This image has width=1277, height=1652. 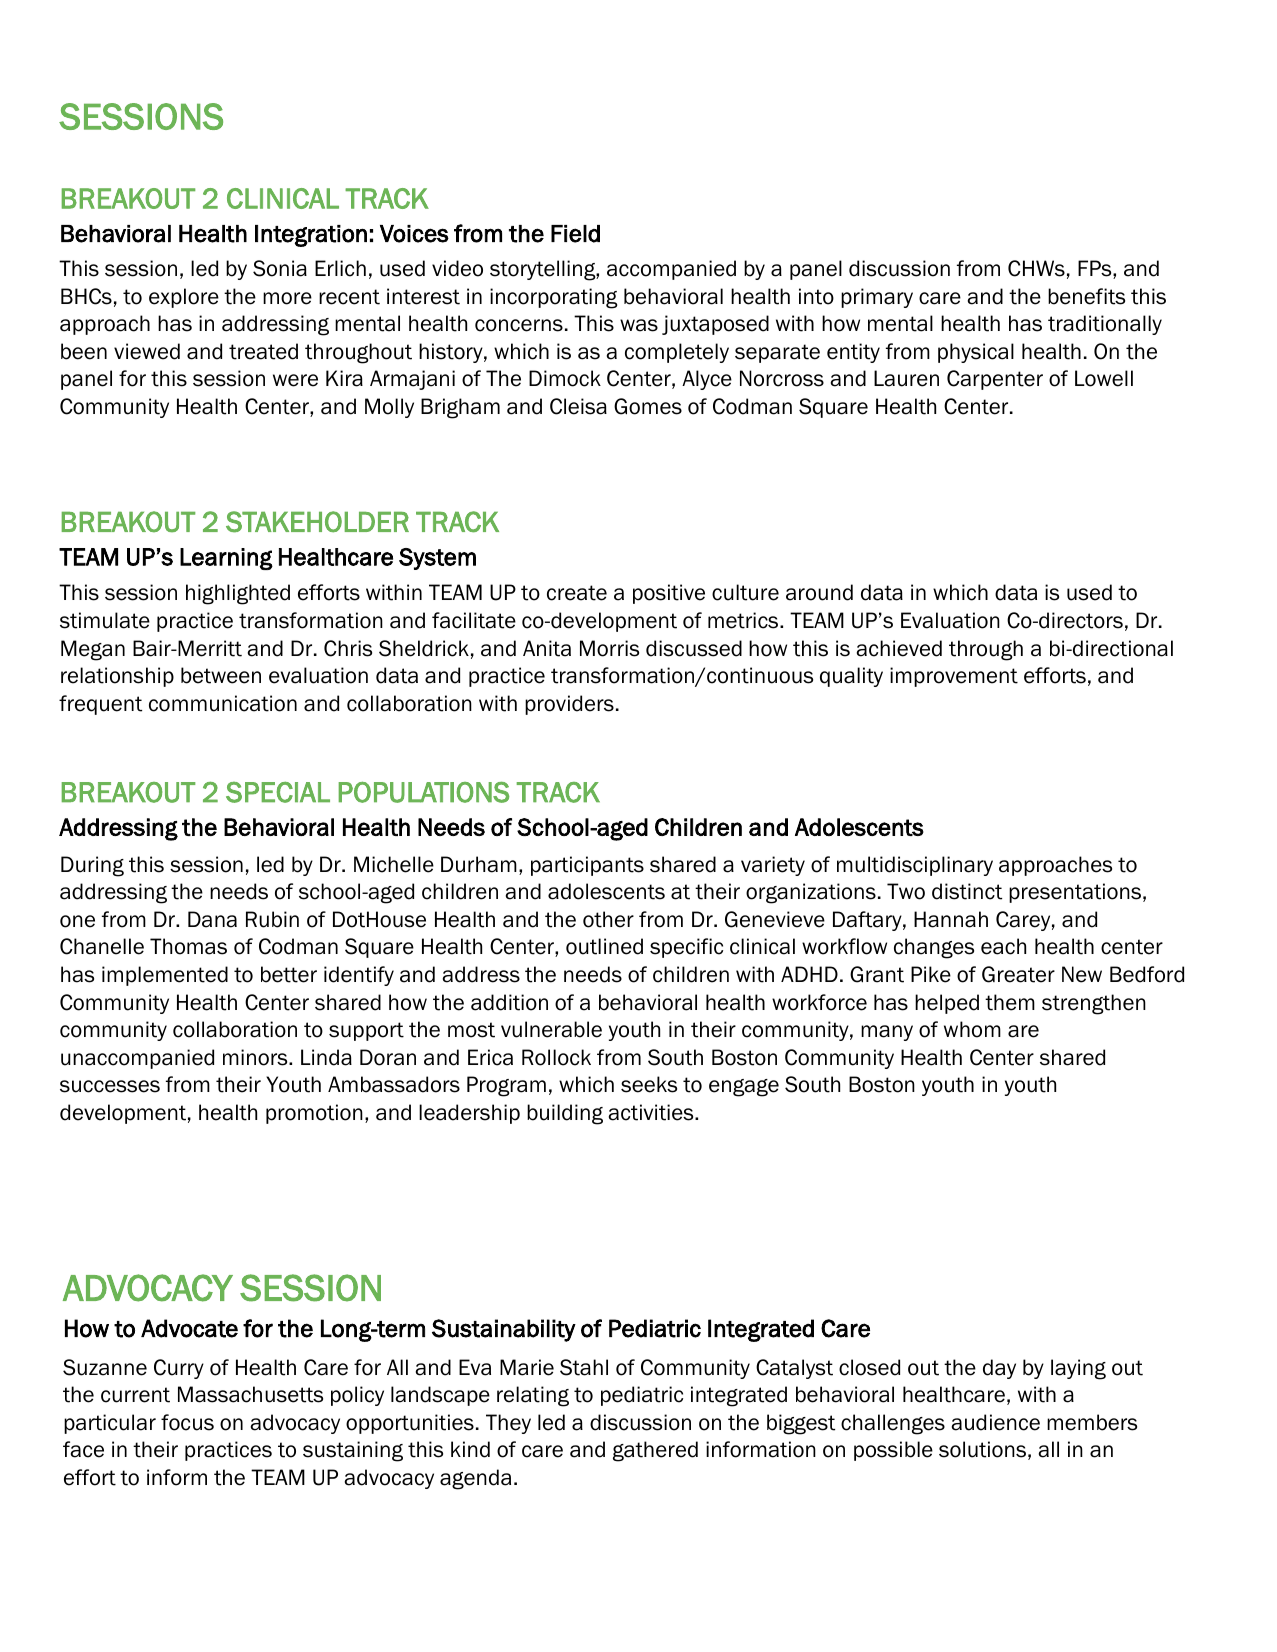 I want to click on benefits, so click(x=1086, y=296).
